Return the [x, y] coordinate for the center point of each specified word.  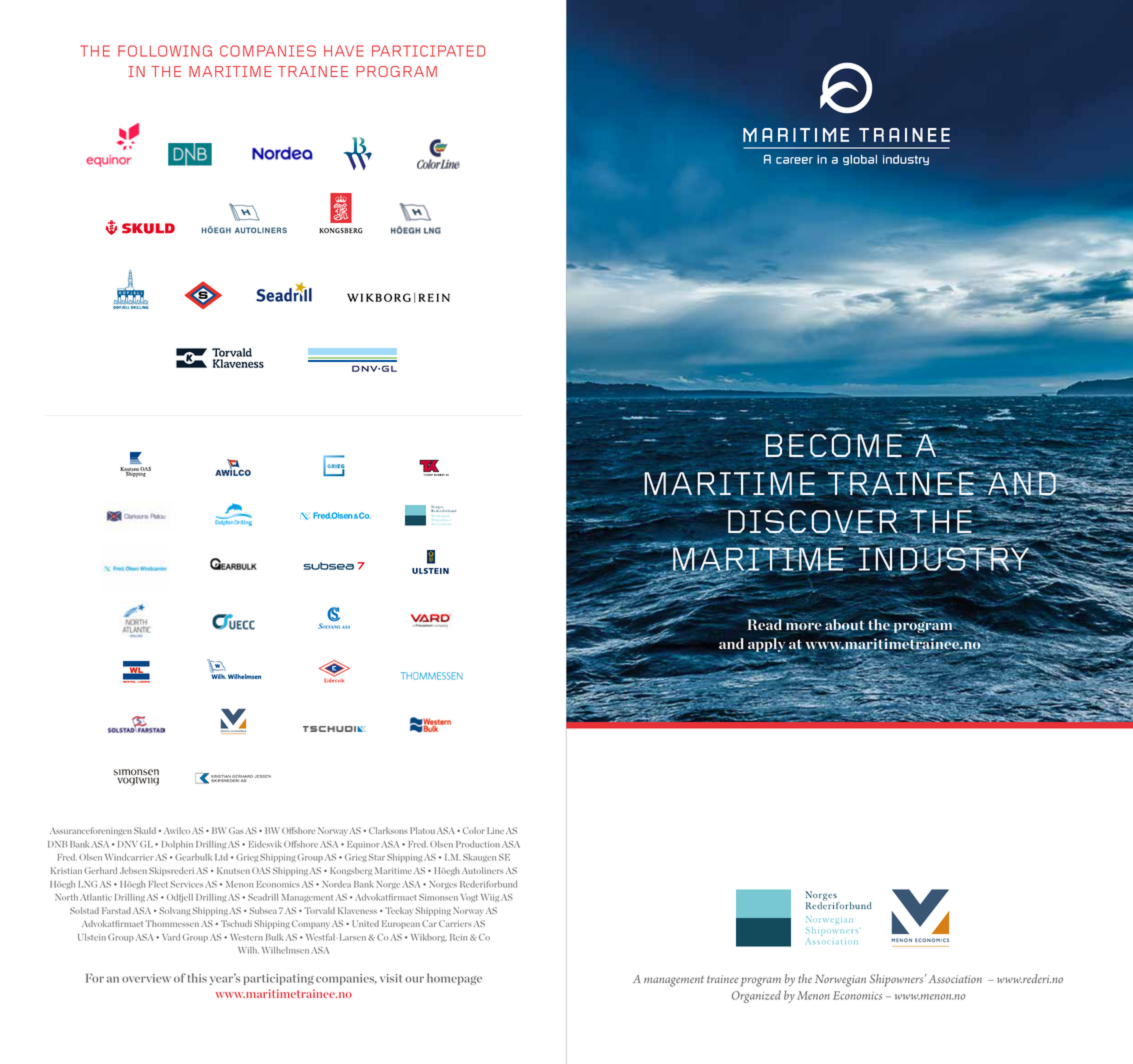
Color [474, 830]
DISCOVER [814, 522]
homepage [454, 979]
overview [146, 978]
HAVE [343, 51]
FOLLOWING [165, 51]
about [844, 625]
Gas [236, 830]
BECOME [834, 446]
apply [766, 646]
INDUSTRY [945, 559]
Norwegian [840, 981]
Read [764, 623]
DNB [58, 844]
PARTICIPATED [428, 51]
